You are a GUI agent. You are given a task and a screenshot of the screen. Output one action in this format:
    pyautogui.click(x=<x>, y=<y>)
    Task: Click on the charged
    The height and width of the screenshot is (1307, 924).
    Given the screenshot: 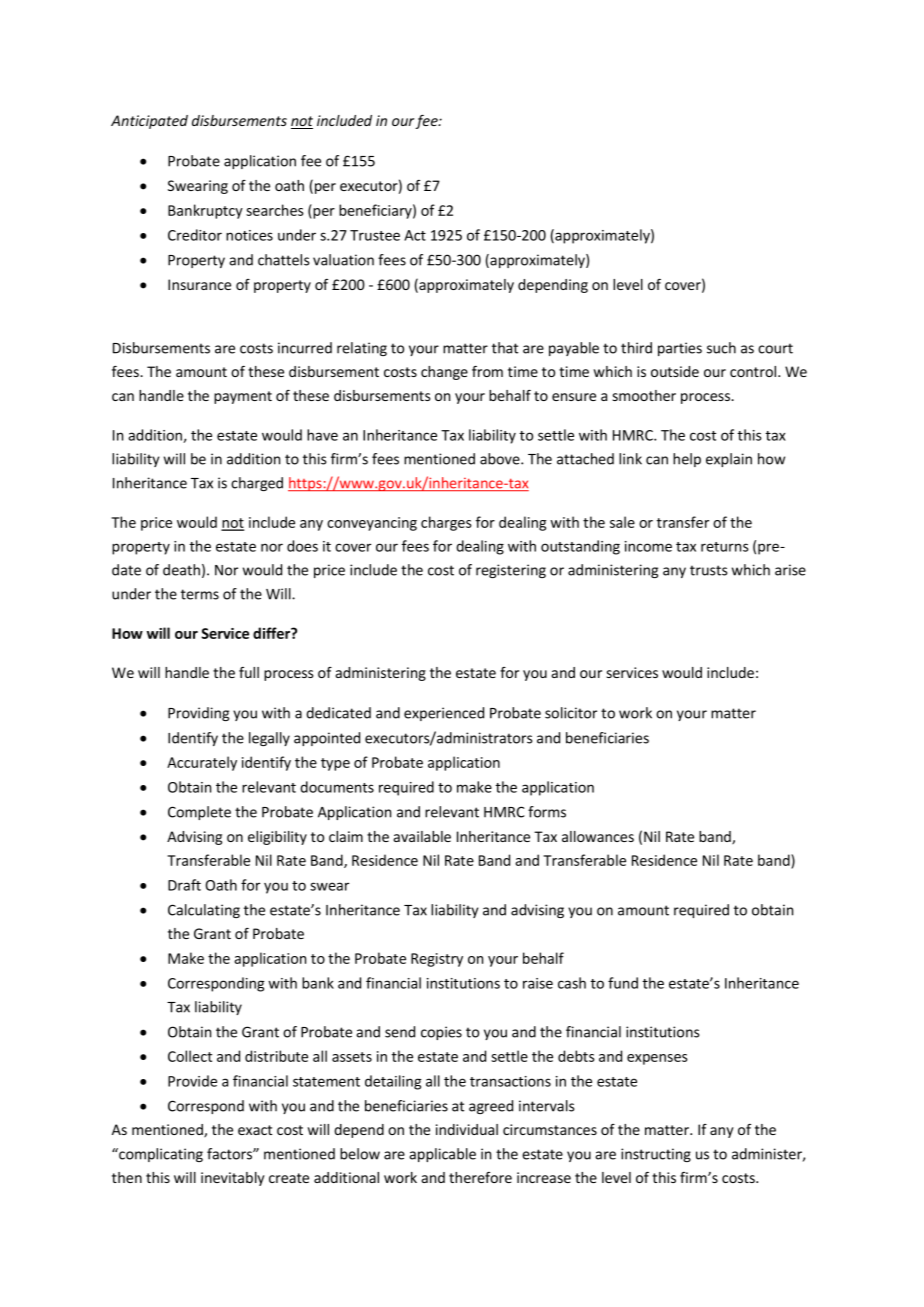 What is the action you would take?
    pyautogui.click(x=257, y=484)
